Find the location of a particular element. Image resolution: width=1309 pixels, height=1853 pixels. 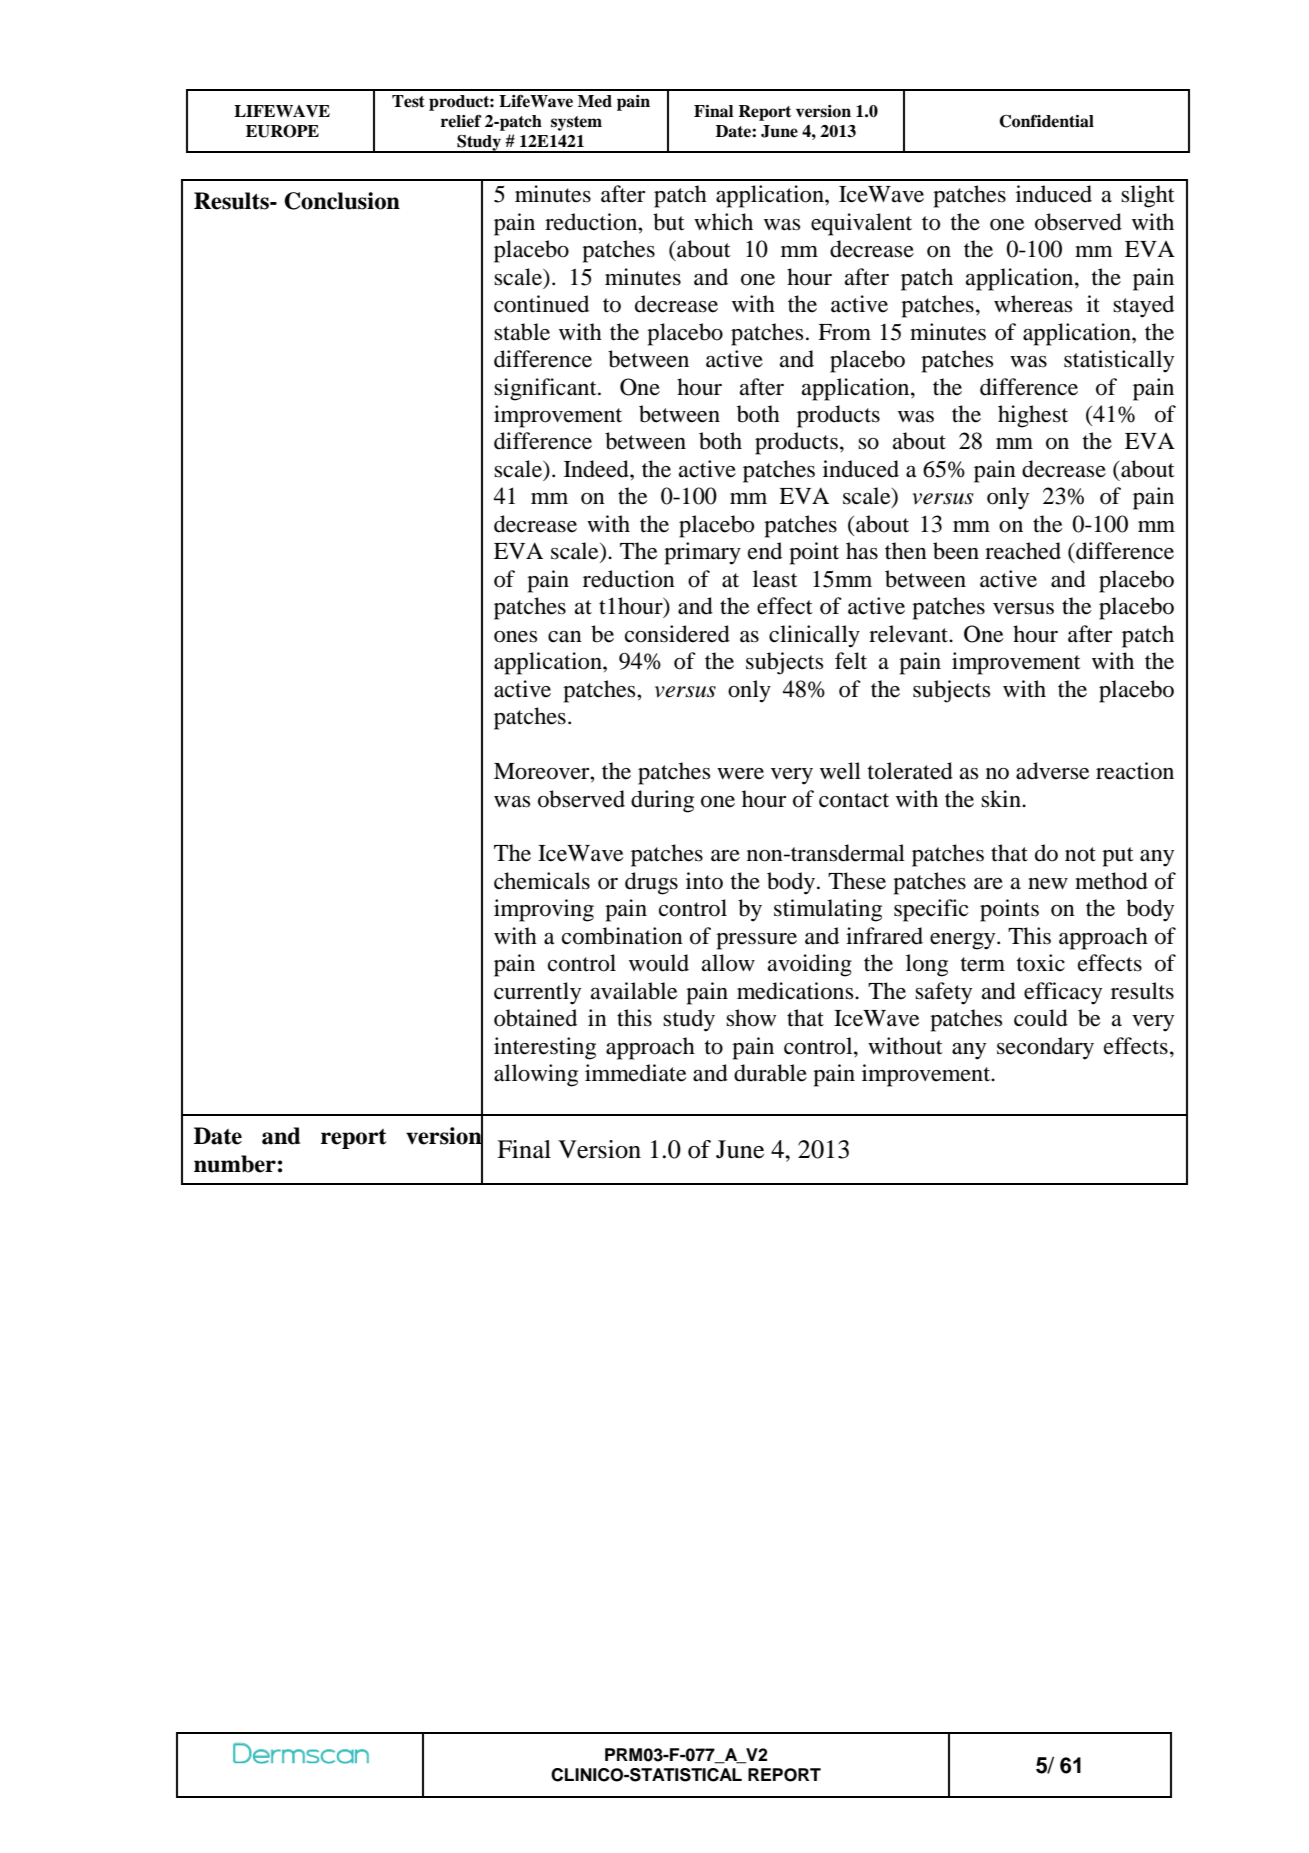

Confidential is located at coordinates (1046, 121).
